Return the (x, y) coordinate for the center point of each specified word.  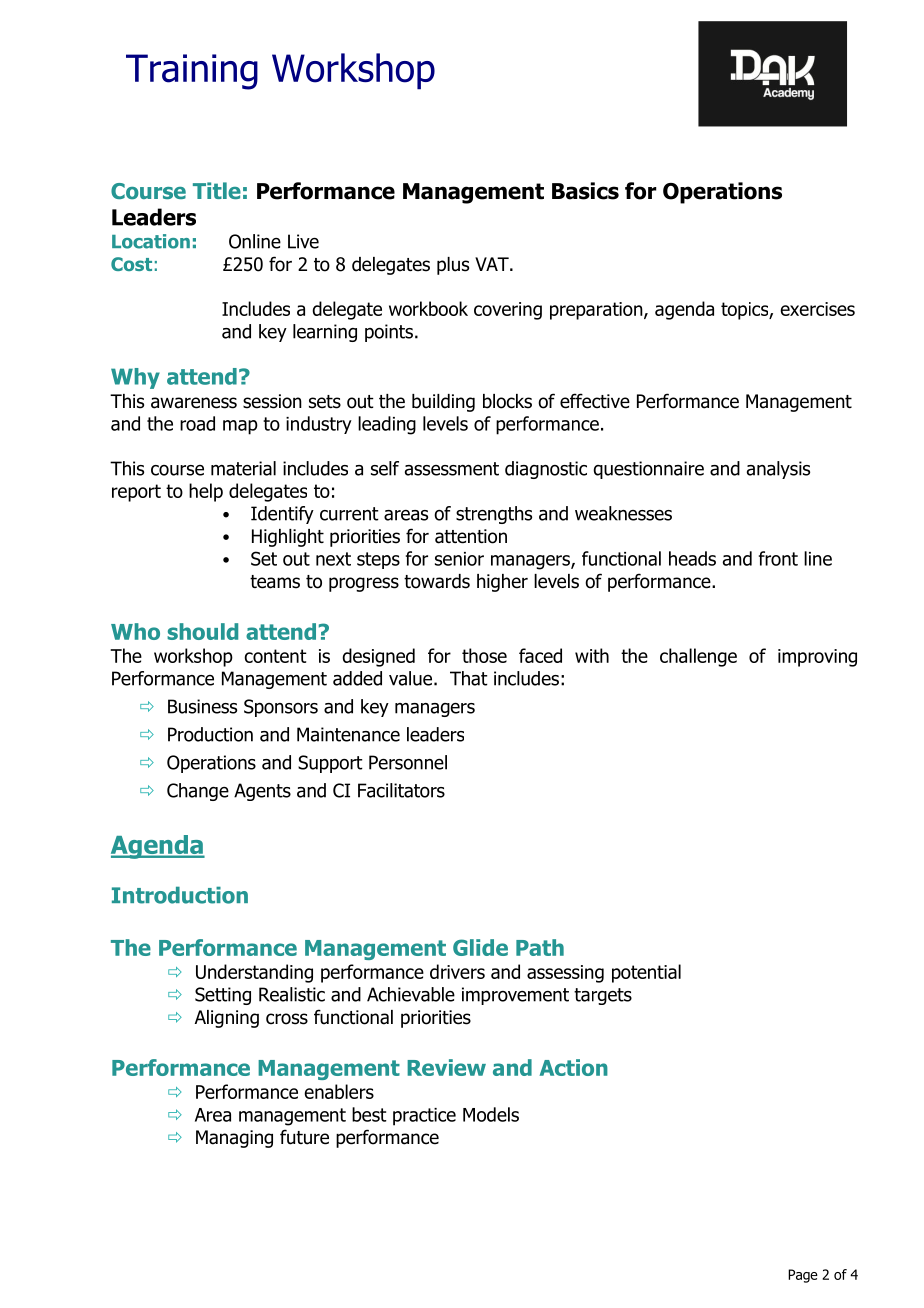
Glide (480, 947)
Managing (234, 1139)
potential (646, 973)
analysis (778, 470)
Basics (585, 191)
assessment (452, 469)
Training (192, 72)
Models (491, 1114)
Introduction (180, 895)
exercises (817, 309)
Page (803, 1276)
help (206, 492)
